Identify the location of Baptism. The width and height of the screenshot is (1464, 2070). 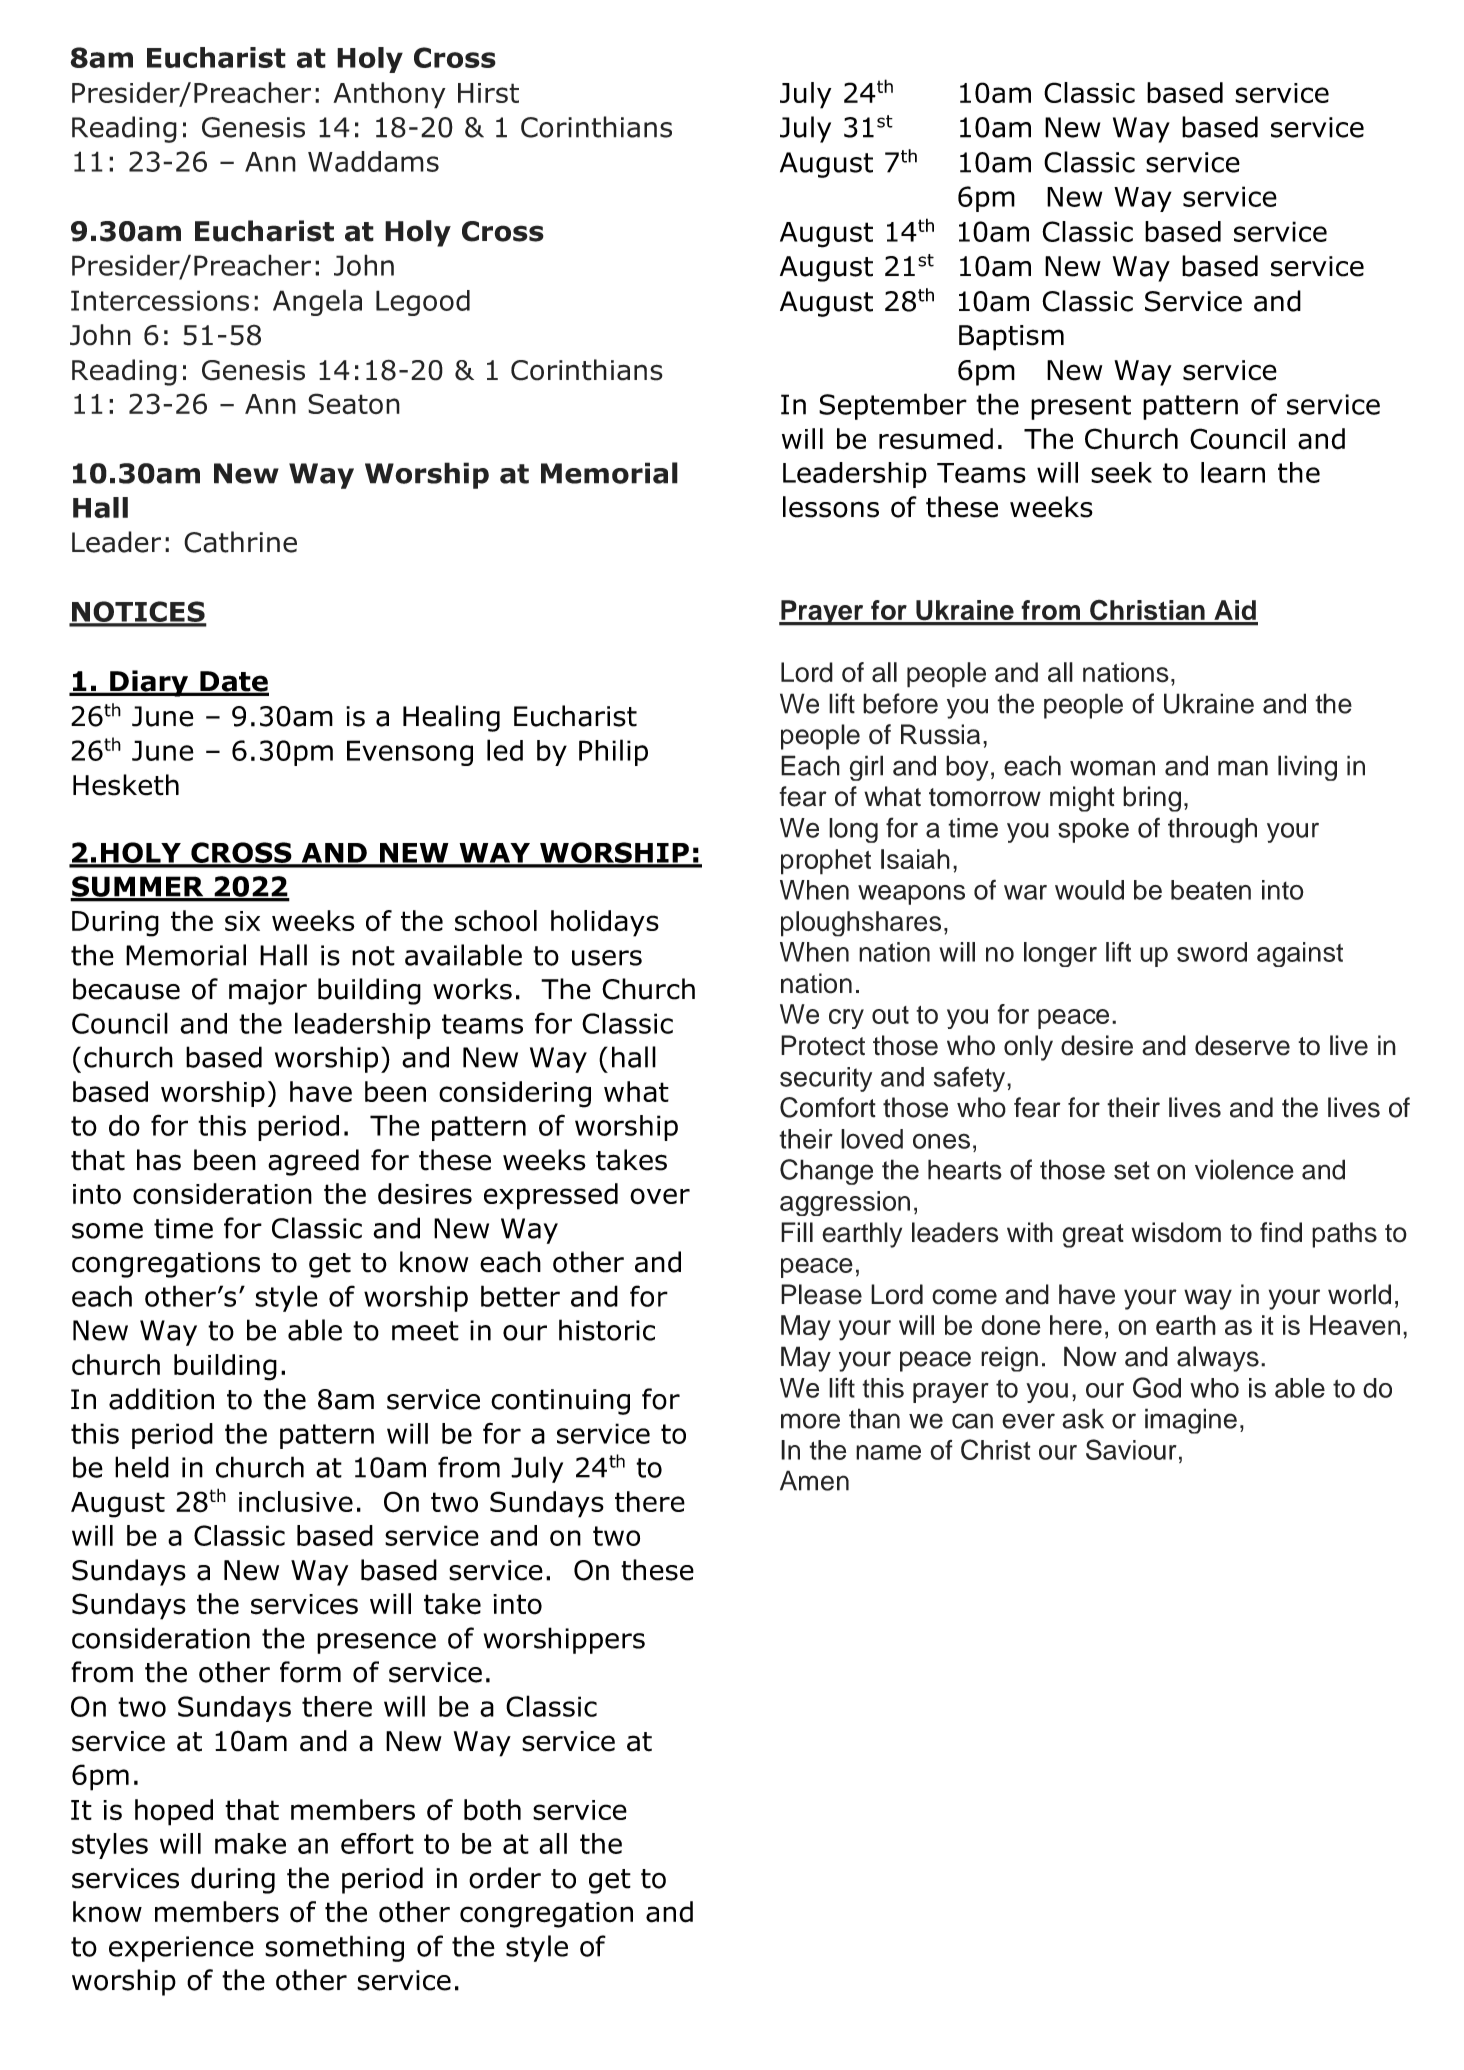
(1011, 338).
